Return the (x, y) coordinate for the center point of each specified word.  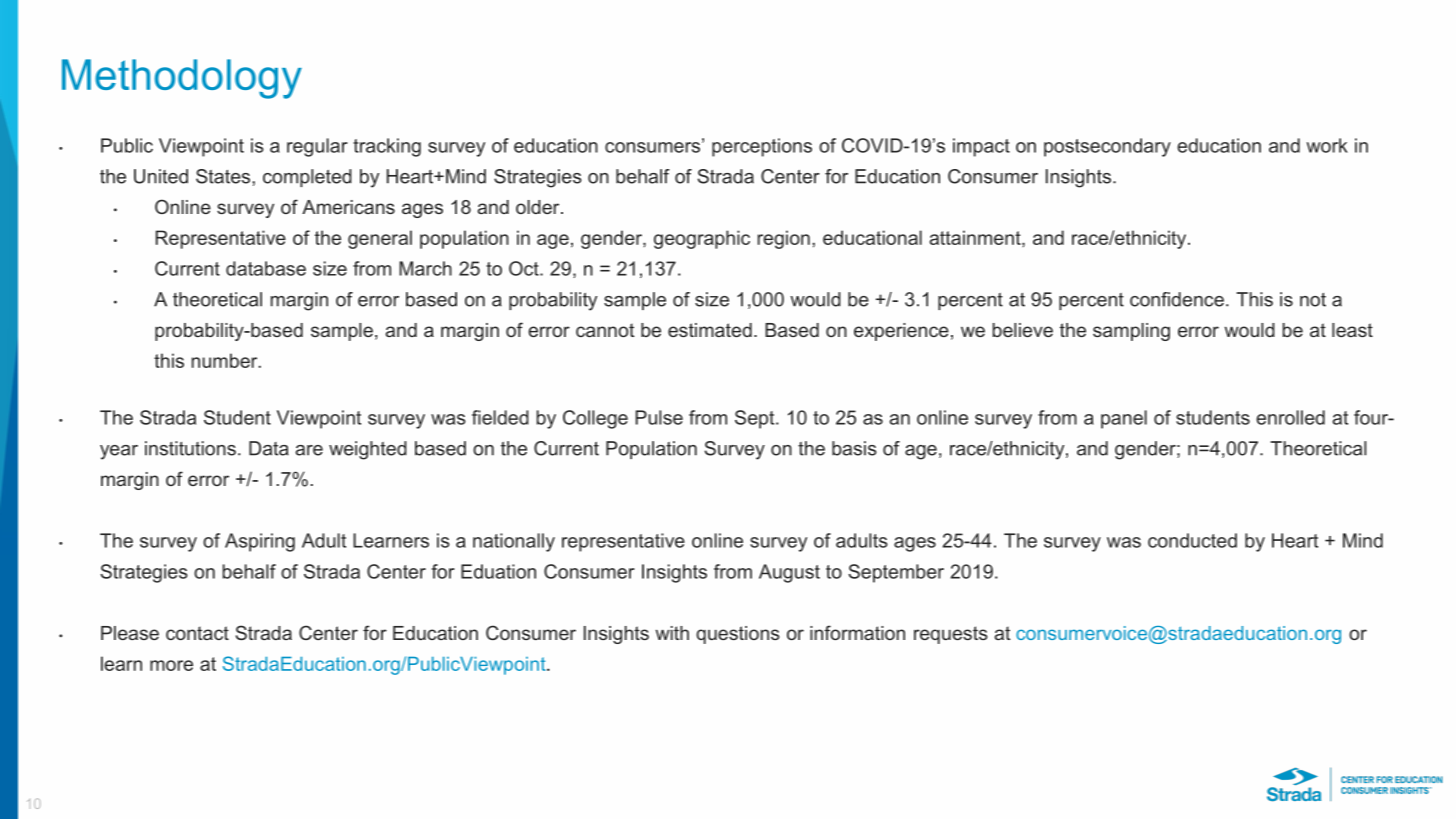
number (226, 360)
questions (738, 635)
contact (197, 633)
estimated (710, 330)
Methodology (182, 79)
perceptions (762, 147)
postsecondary (1107, 147)
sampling (1131, 332)
